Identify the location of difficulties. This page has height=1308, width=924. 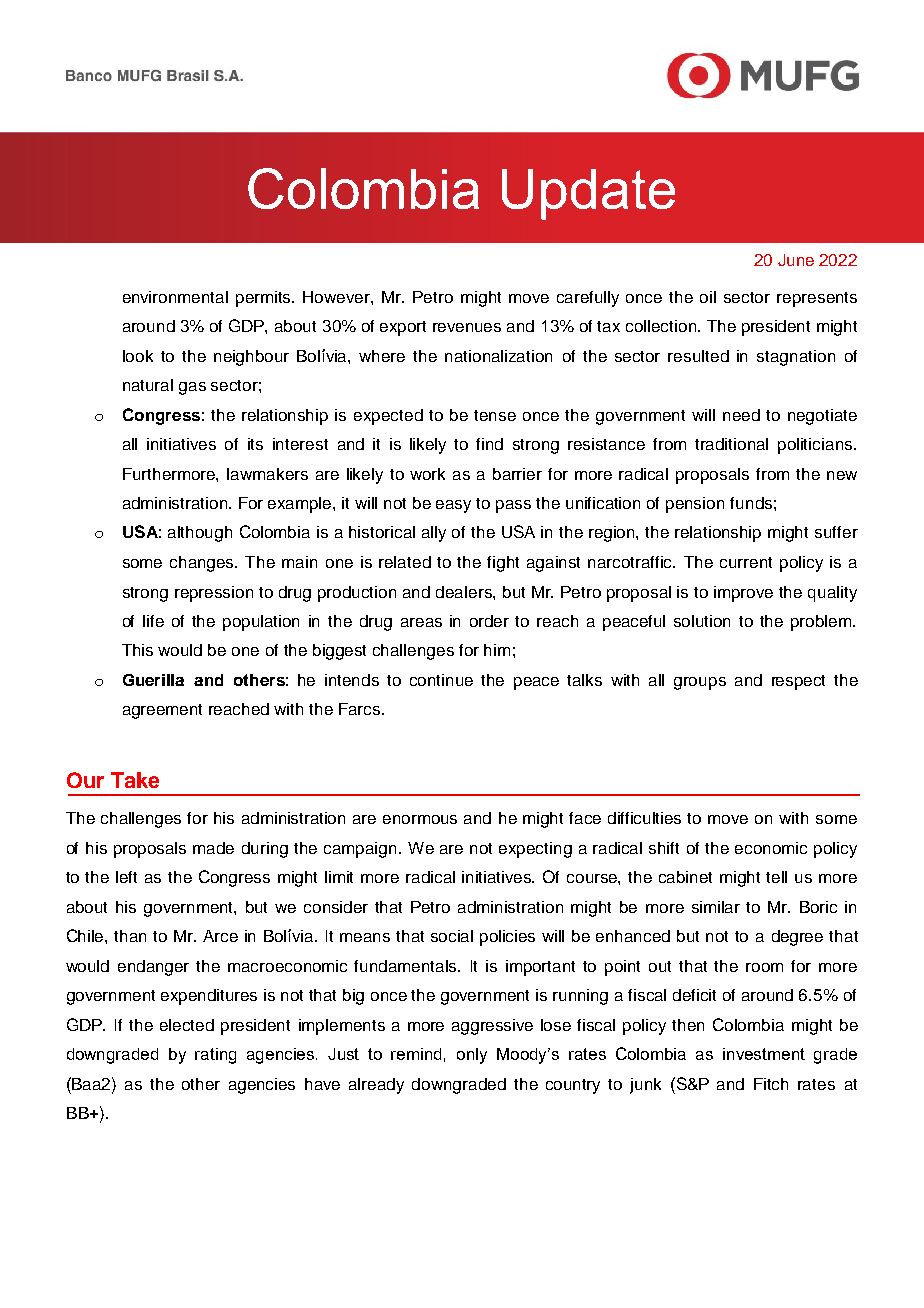
(644, 818).
